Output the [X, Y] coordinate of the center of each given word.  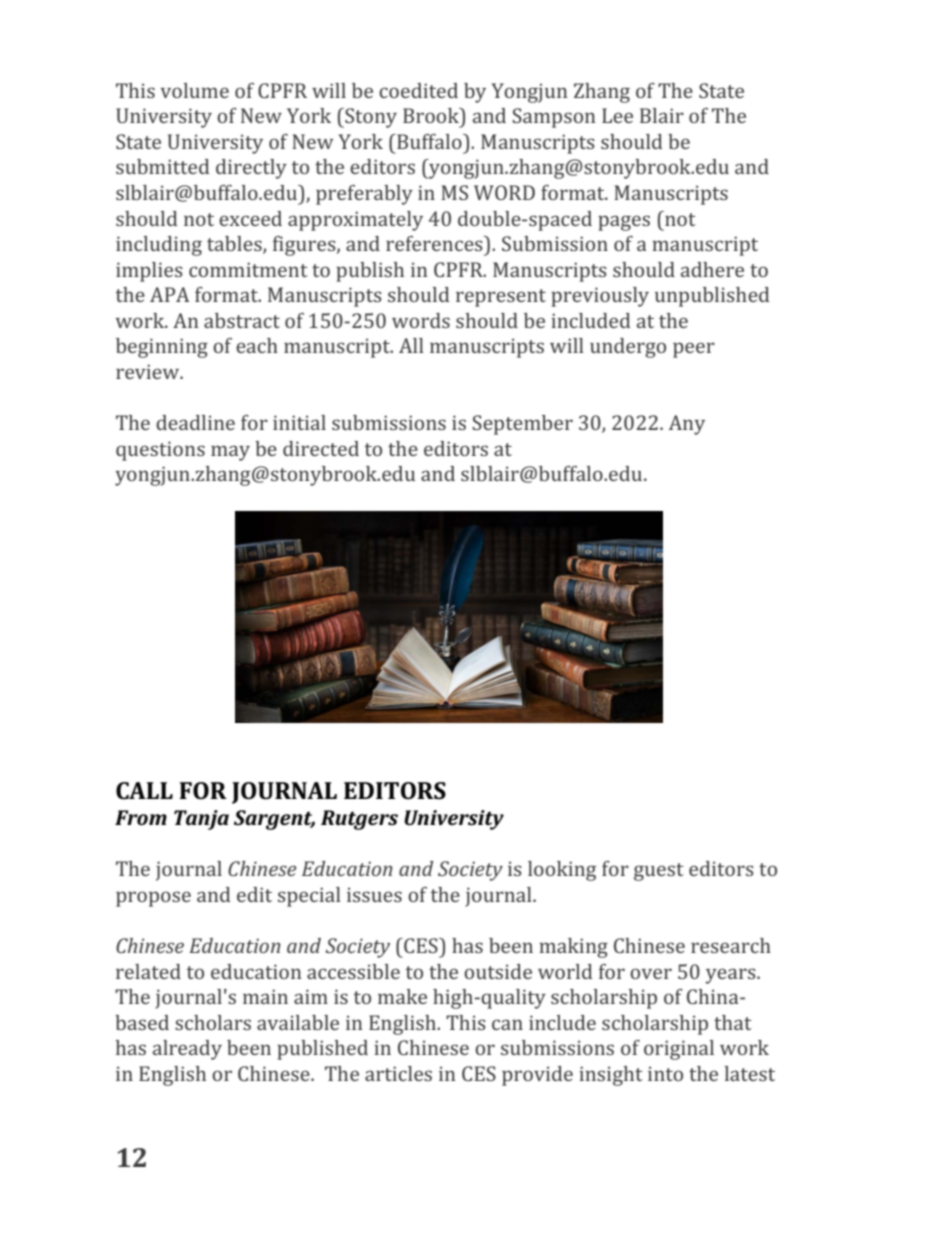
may [230, 453]
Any [687, 425]
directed [321, 448]
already [187, 1050]
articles [398, 1073]
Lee [617, 115]
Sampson [553, 118]
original [679, 1050]
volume [194, 90]
